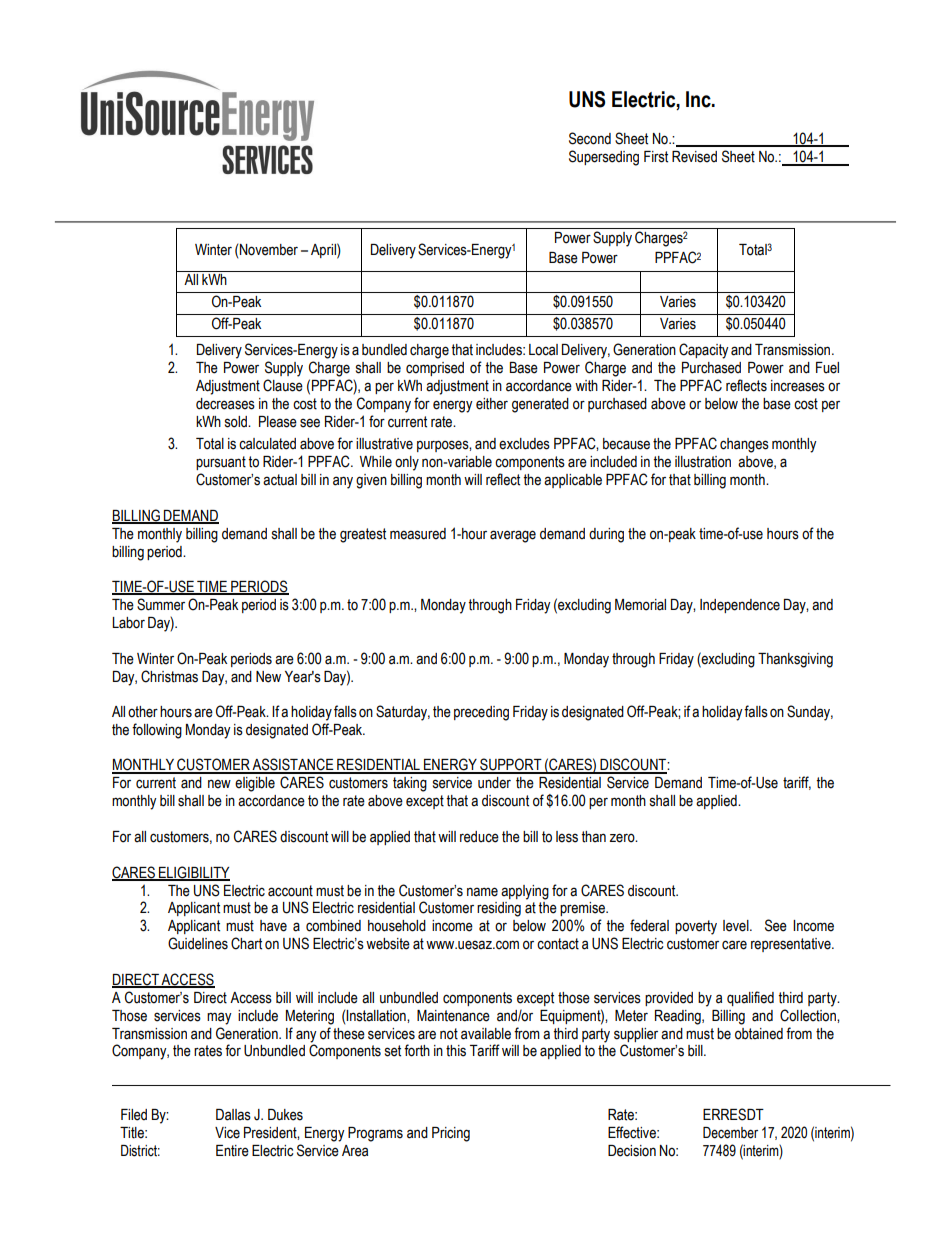 The width and height of the screenshot is (952, 1233). Describe the element at coordinates (451, 1134) in the screenshot. I see `Pricing` at that location.
